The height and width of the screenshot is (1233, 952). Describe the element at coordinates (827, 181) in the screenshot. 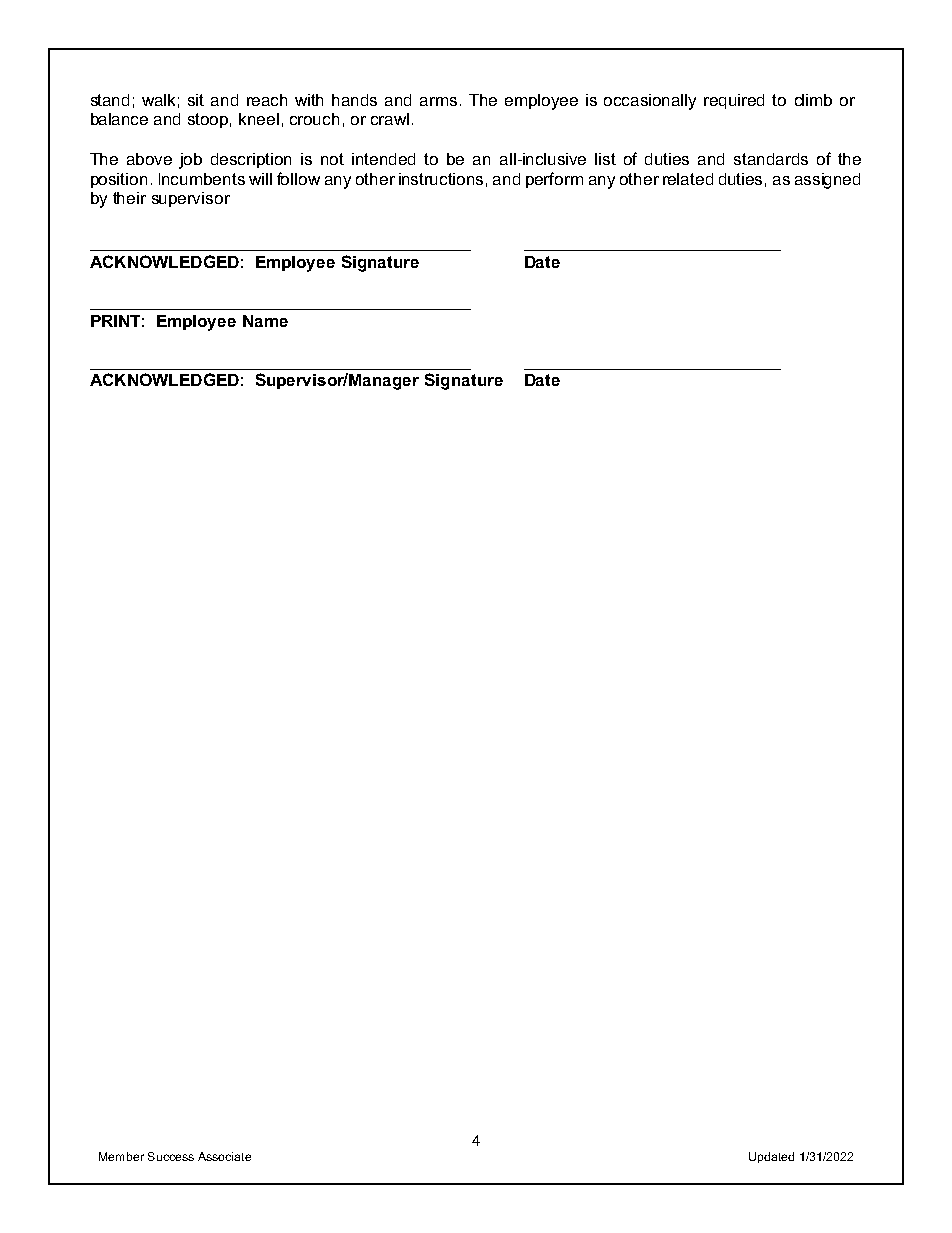

I see `assigned` at that location.
